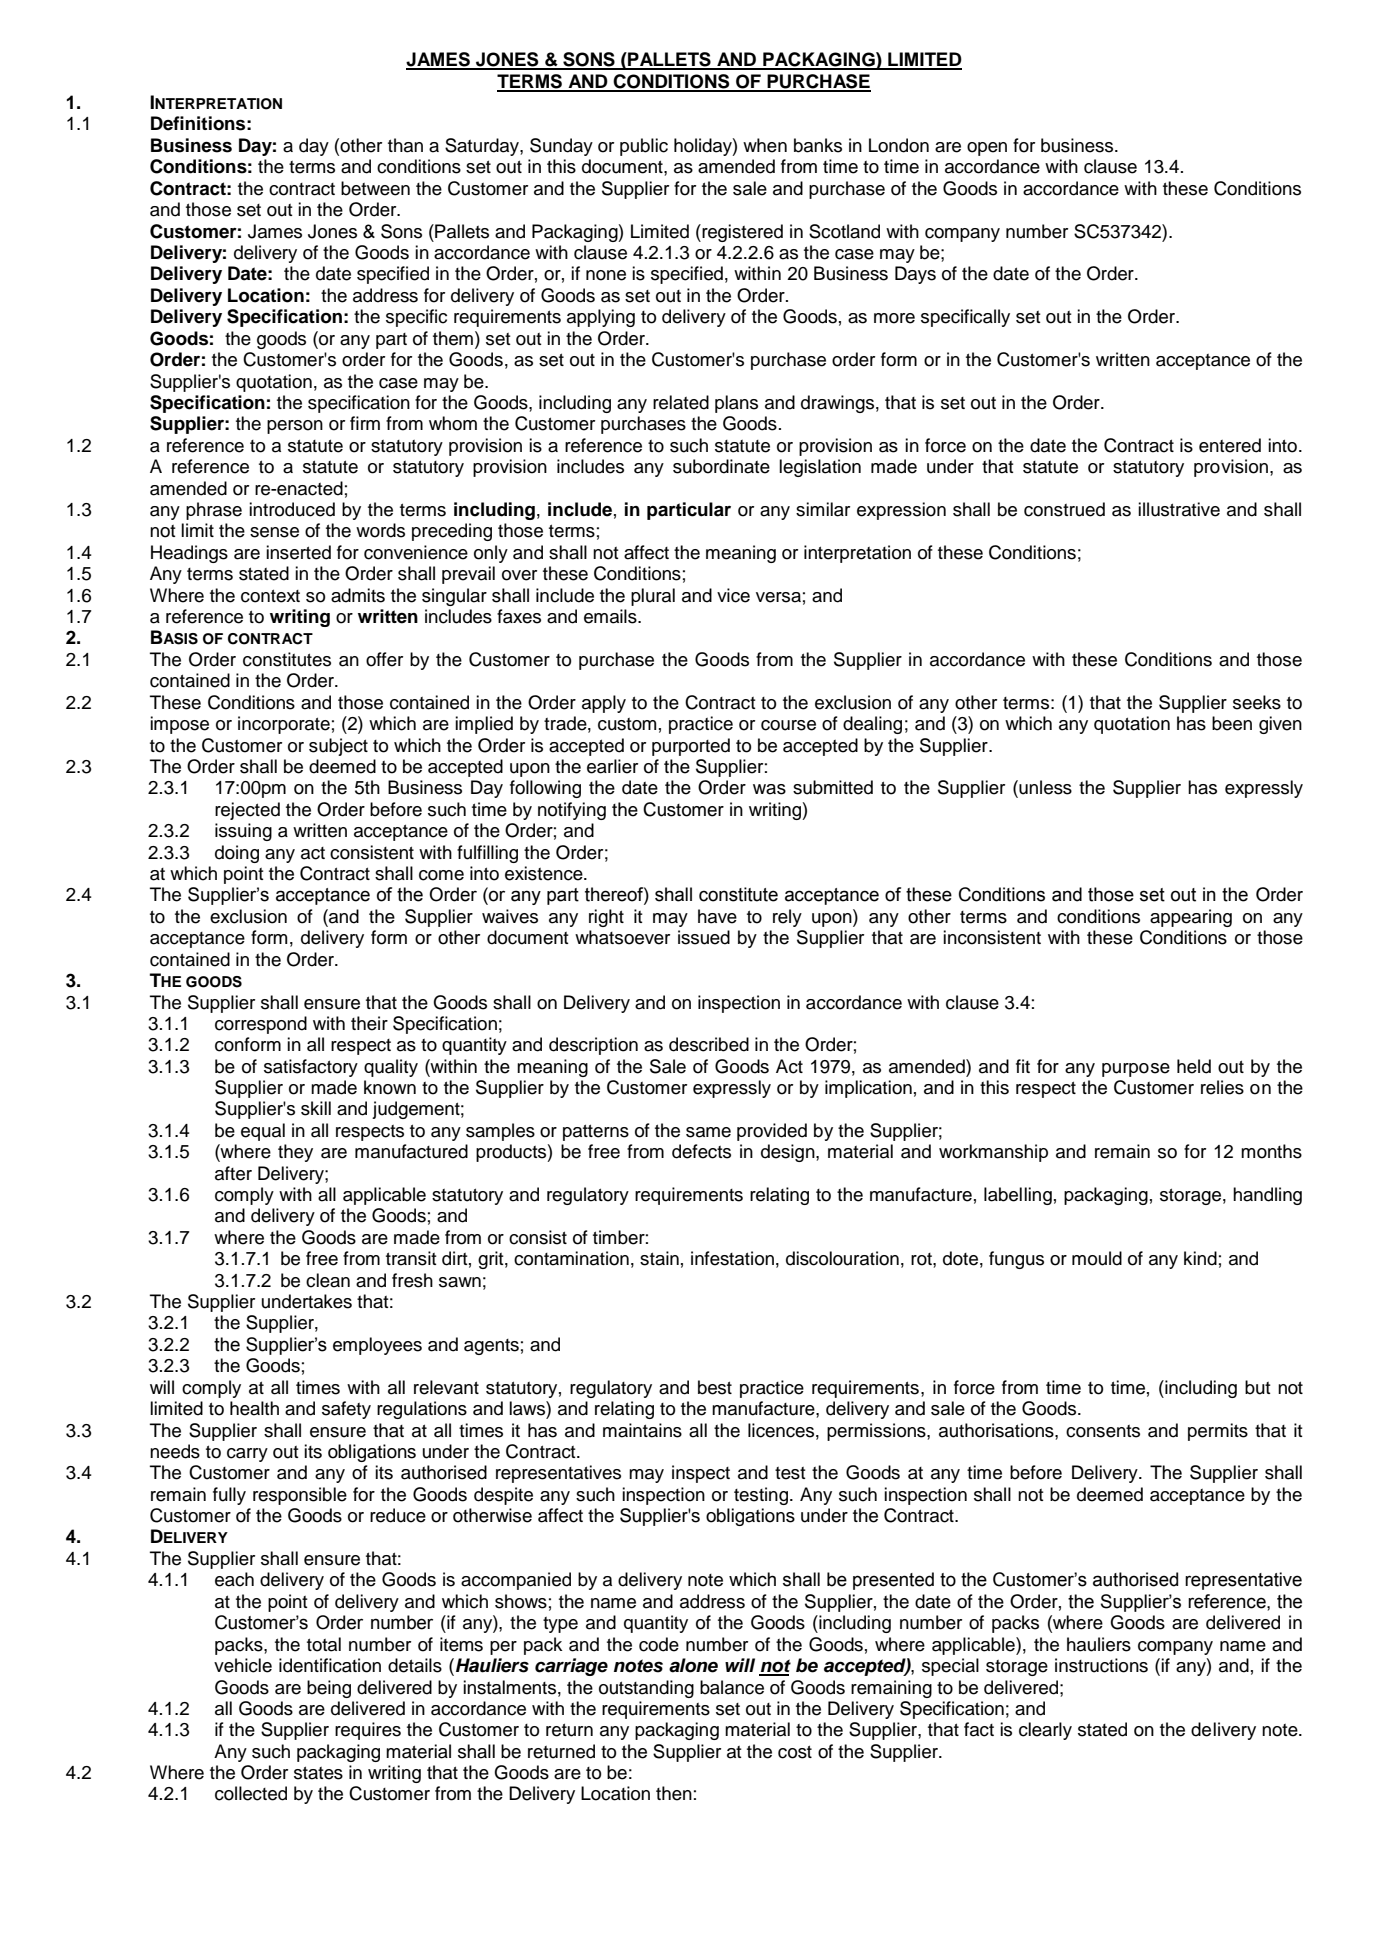 Image resolution: width=1385 pixels, height=1959 pixels. What do you see at coordinates (377, 1346) in the image?
I see `employees` at bounding box center [377, 1346].
